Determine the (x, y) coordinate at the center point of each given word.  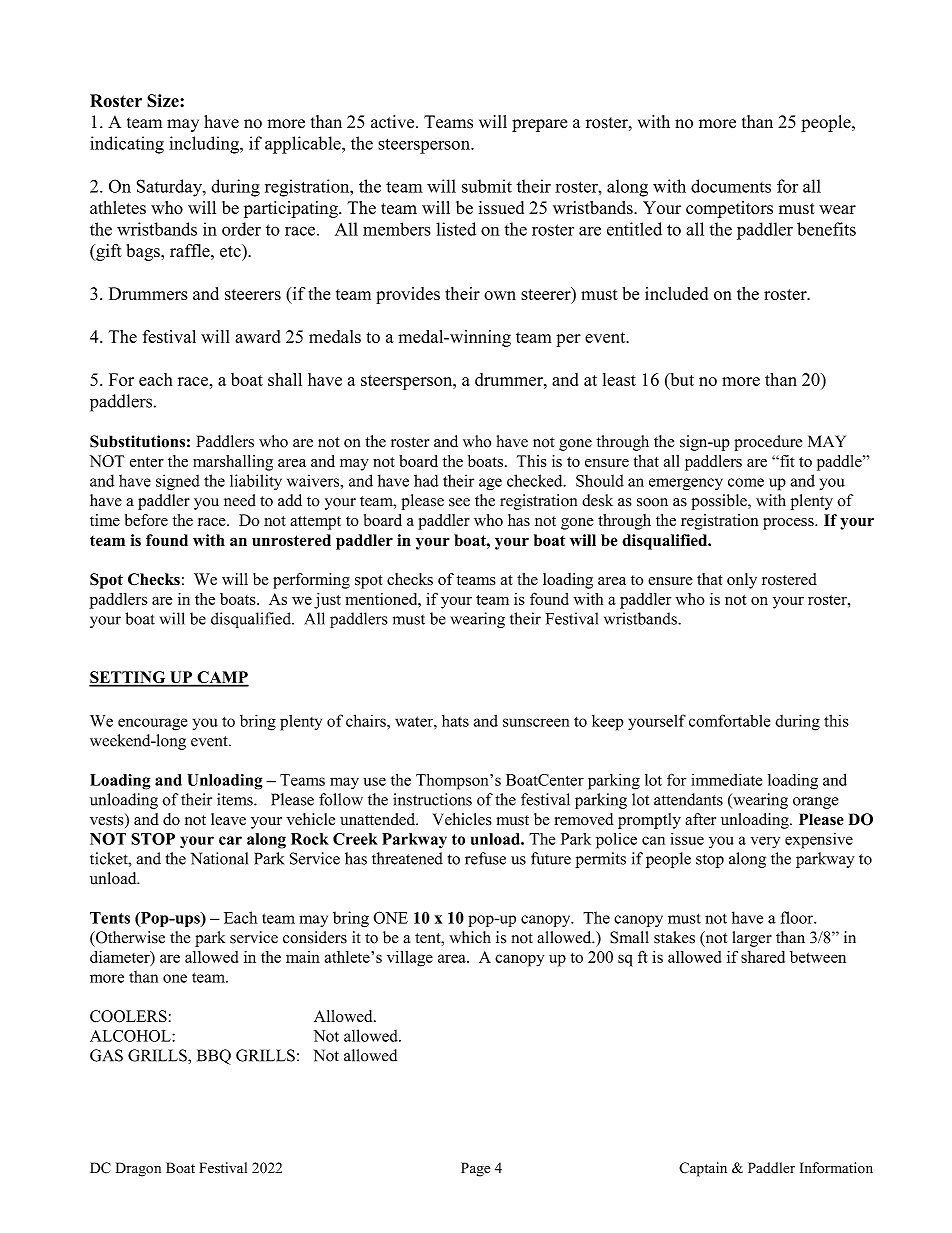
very (765, 842)
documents (731, 186)
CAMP (222, 678)
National (219, 858)
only (742, 581)
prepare (539, 125)
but (681, 379)
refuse (485, 858)
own (500, 295)
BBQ (214, 1057)
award (257, 336)
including (205, 145)
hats (455, 721)
